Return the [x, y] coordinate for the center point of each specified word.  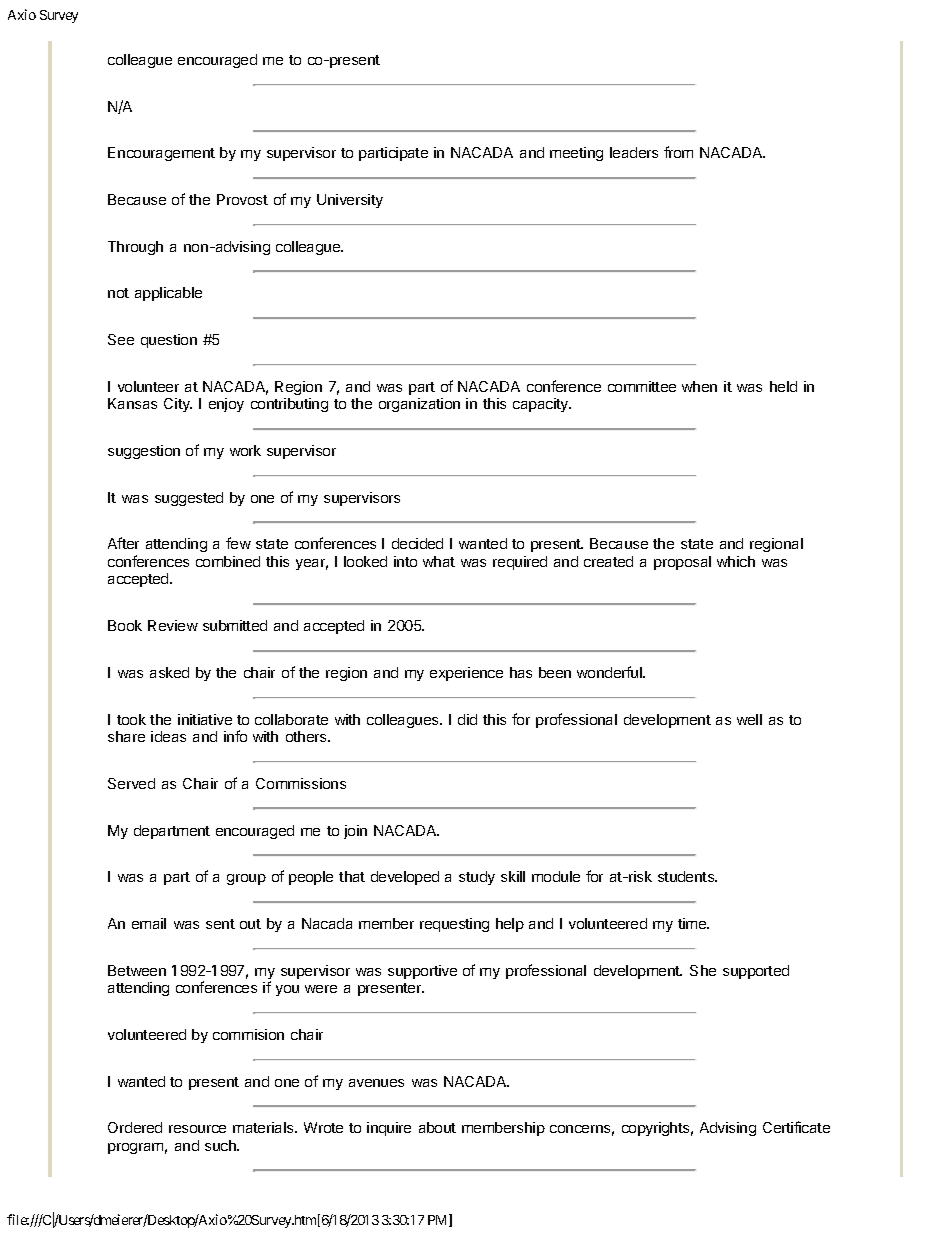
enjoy [226, 405]
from [678, 152]
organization [419, 405]
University [350, 201]
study [477, 878]
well [749, 719]
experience [466, 674]
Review [173, 625]
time [693, 923]
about [437, 1127]
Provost [242, 199]
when [699, 386]
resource [197, 1129]
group [246, 879]
